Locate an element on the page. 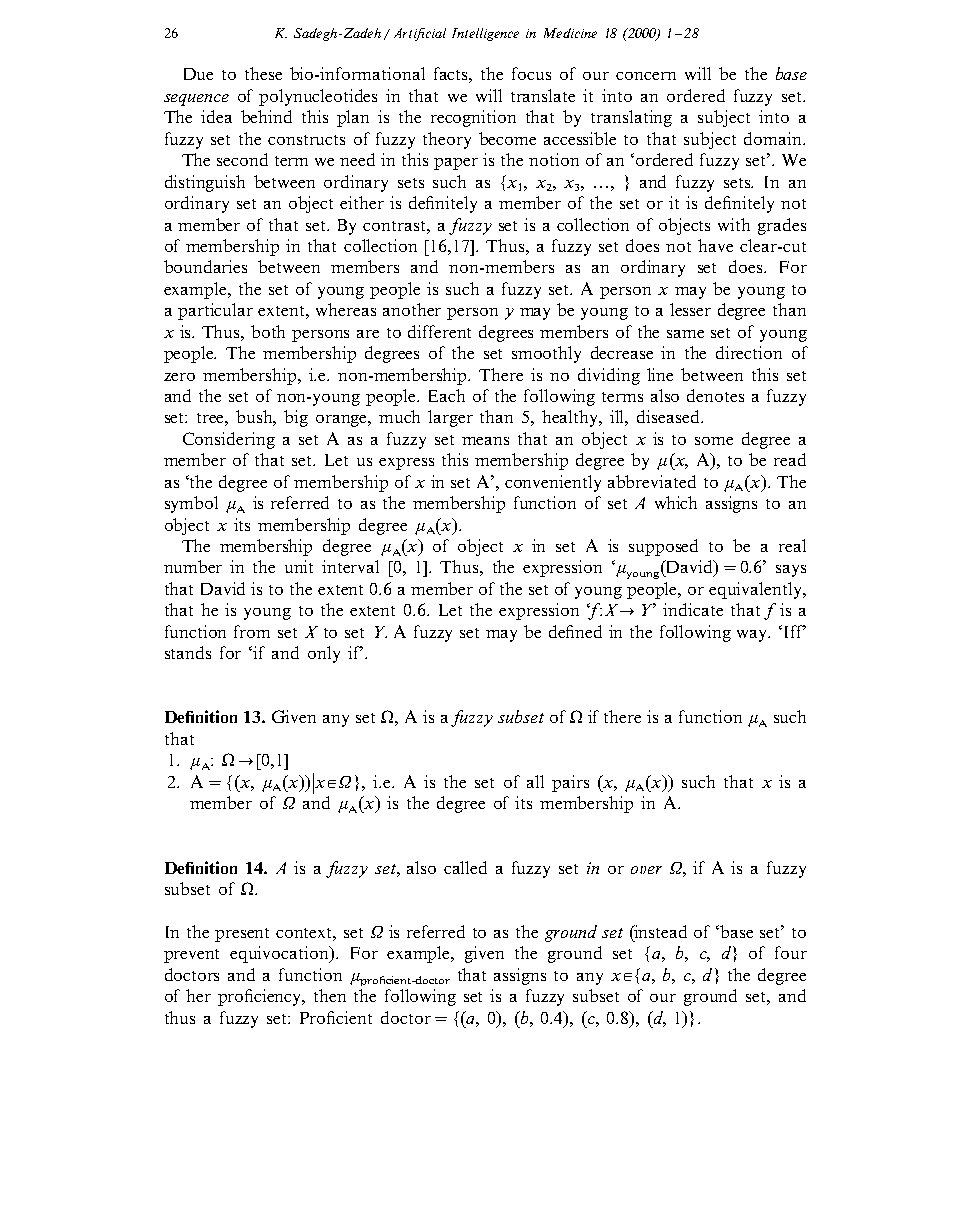 This page has height=1232, width=970. Intelligence is located at coordinates (485, 34).
